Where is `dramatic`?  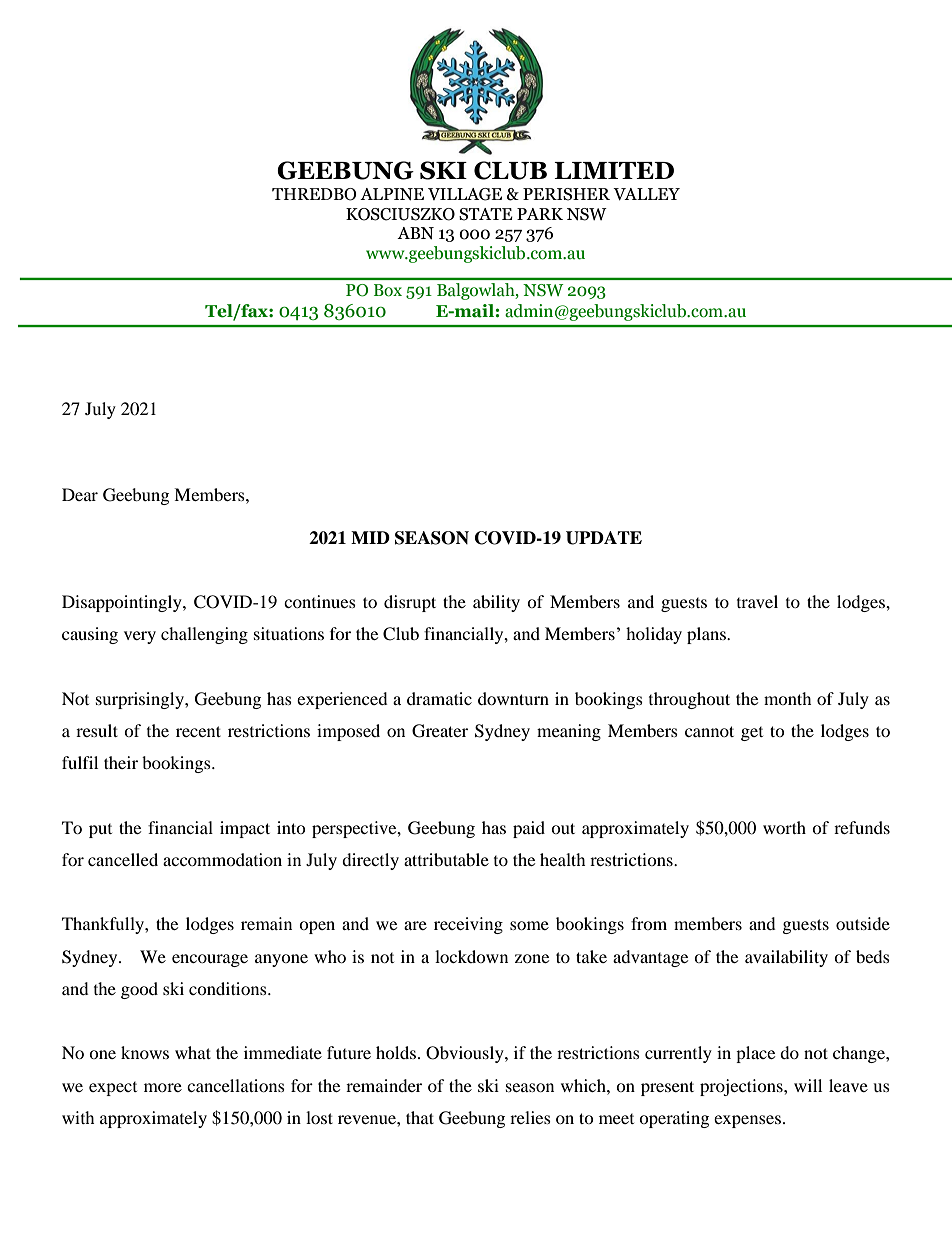
dramatic is located at coordinates (439, 698).
